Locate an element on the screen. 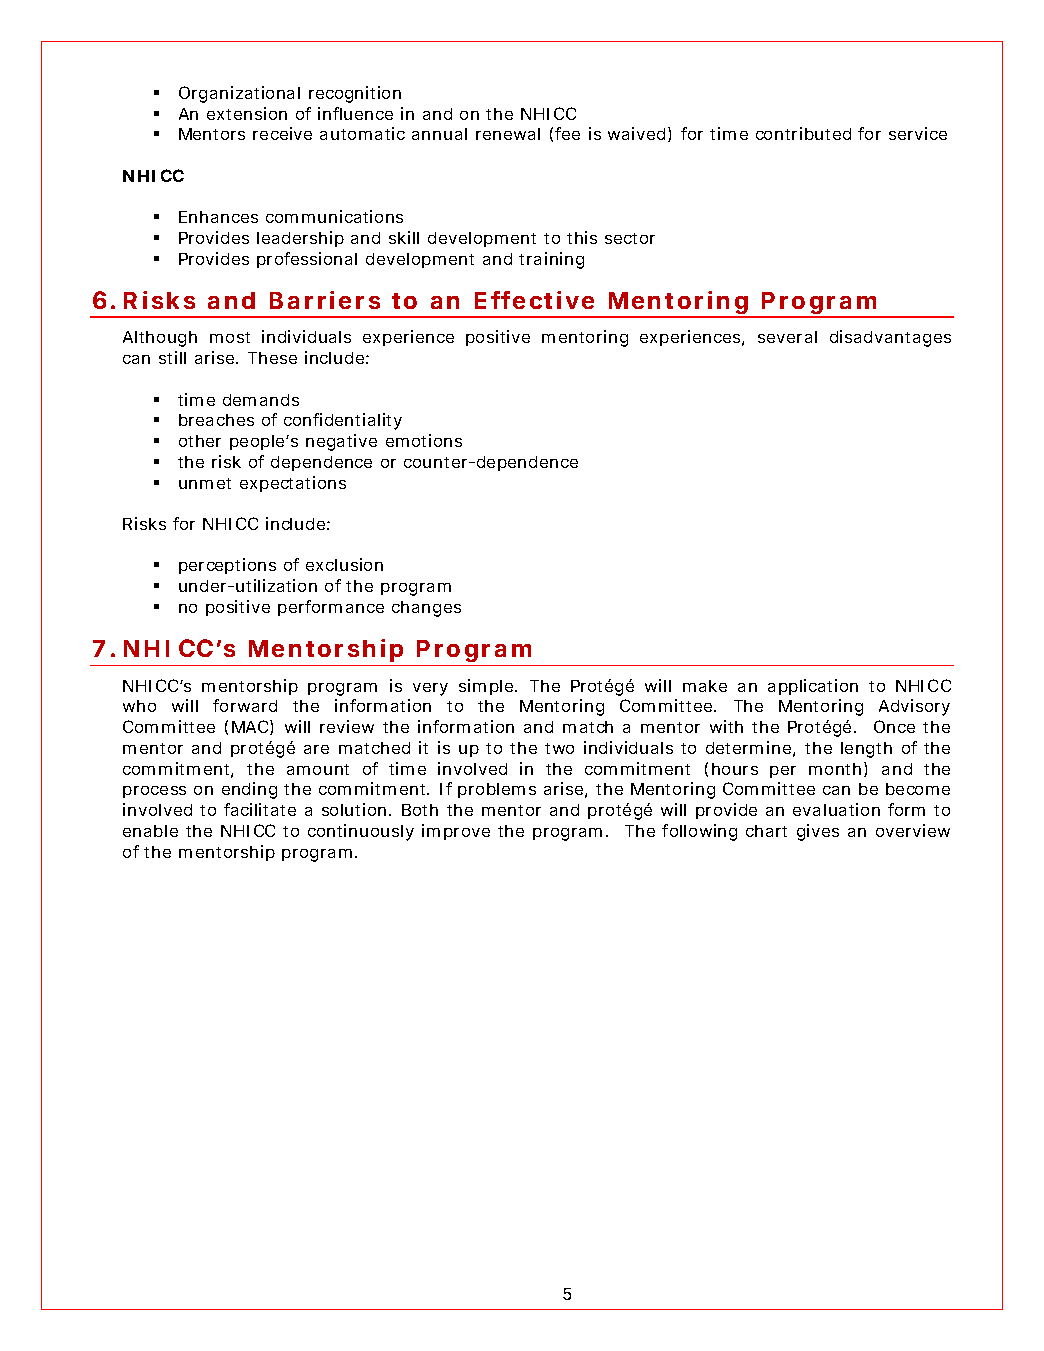 This screenshot has width=1044, height=1351. unmet is located at coordinates (205, 483).
